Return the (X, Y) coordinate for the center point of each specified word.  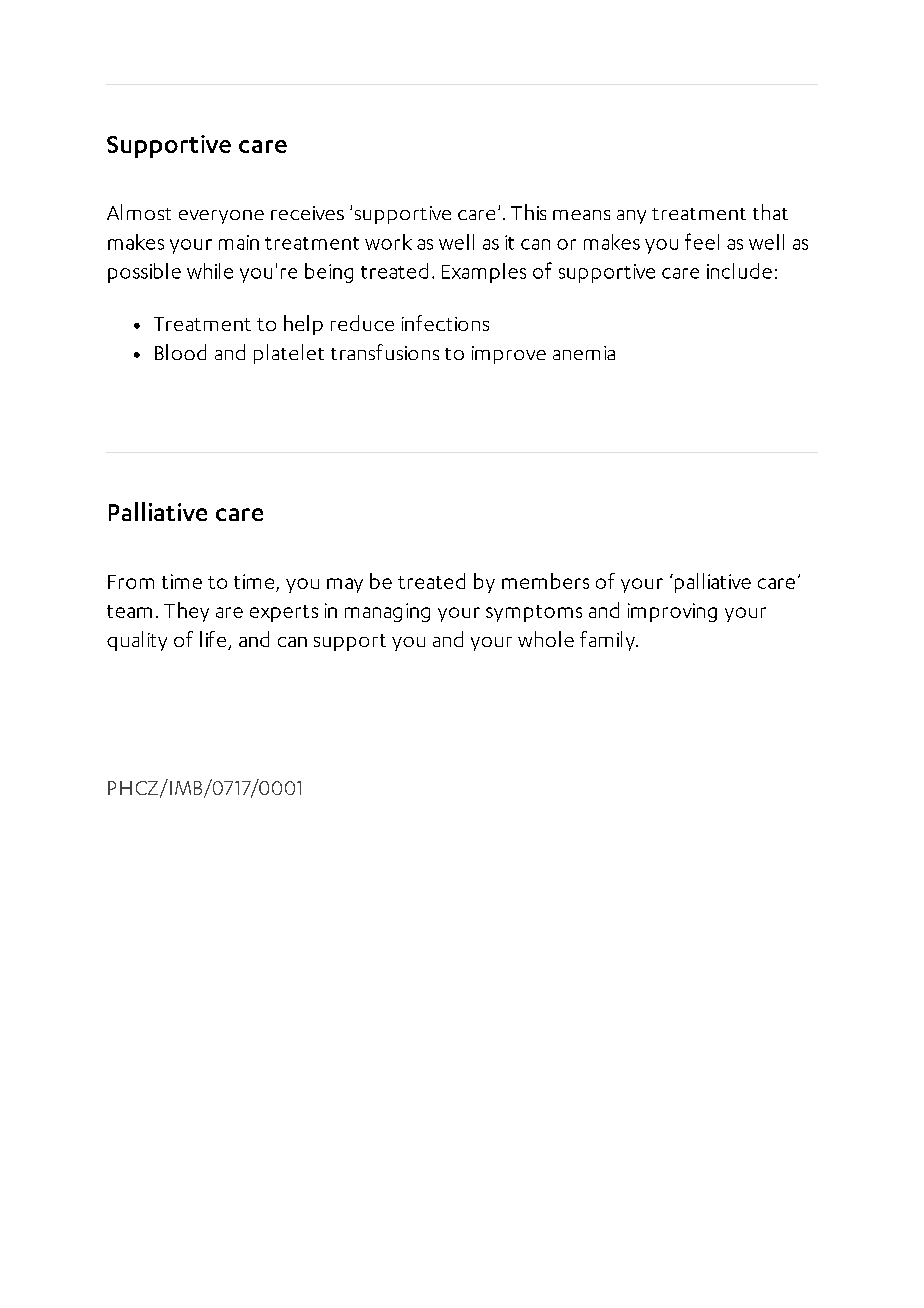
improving (672, 612)
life (214, 640)
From (131, 582)
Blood (180, 352)
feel (702, 241)
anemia (584, 353)
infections (445, 323)
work (388, 242)
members (545, 581)
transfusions (385, 352)
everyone (221, 217)
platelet (289, 354)
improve (509, 355)
